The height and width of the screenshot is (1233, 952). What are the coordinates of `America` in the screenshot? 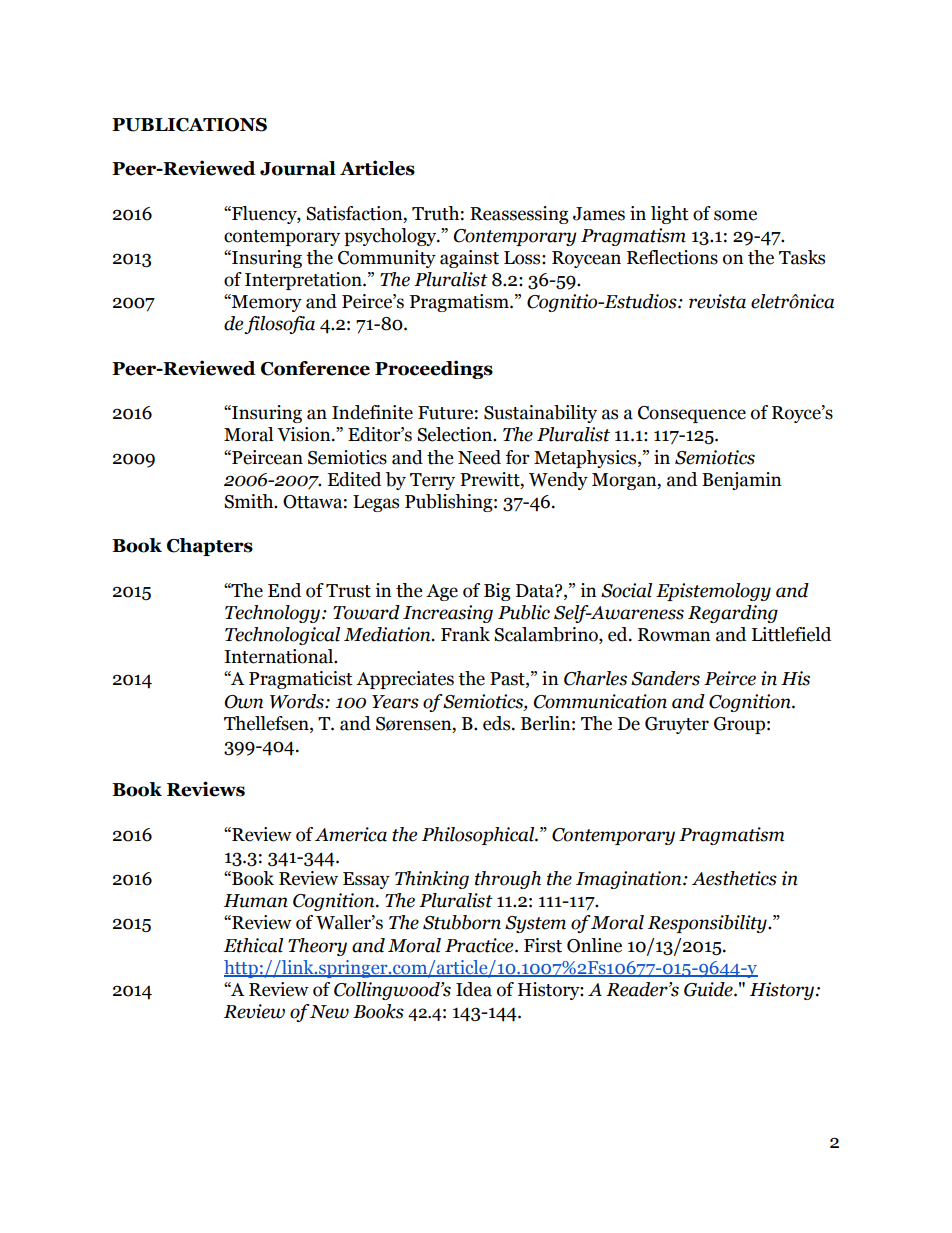 It's located at (351, 834).
